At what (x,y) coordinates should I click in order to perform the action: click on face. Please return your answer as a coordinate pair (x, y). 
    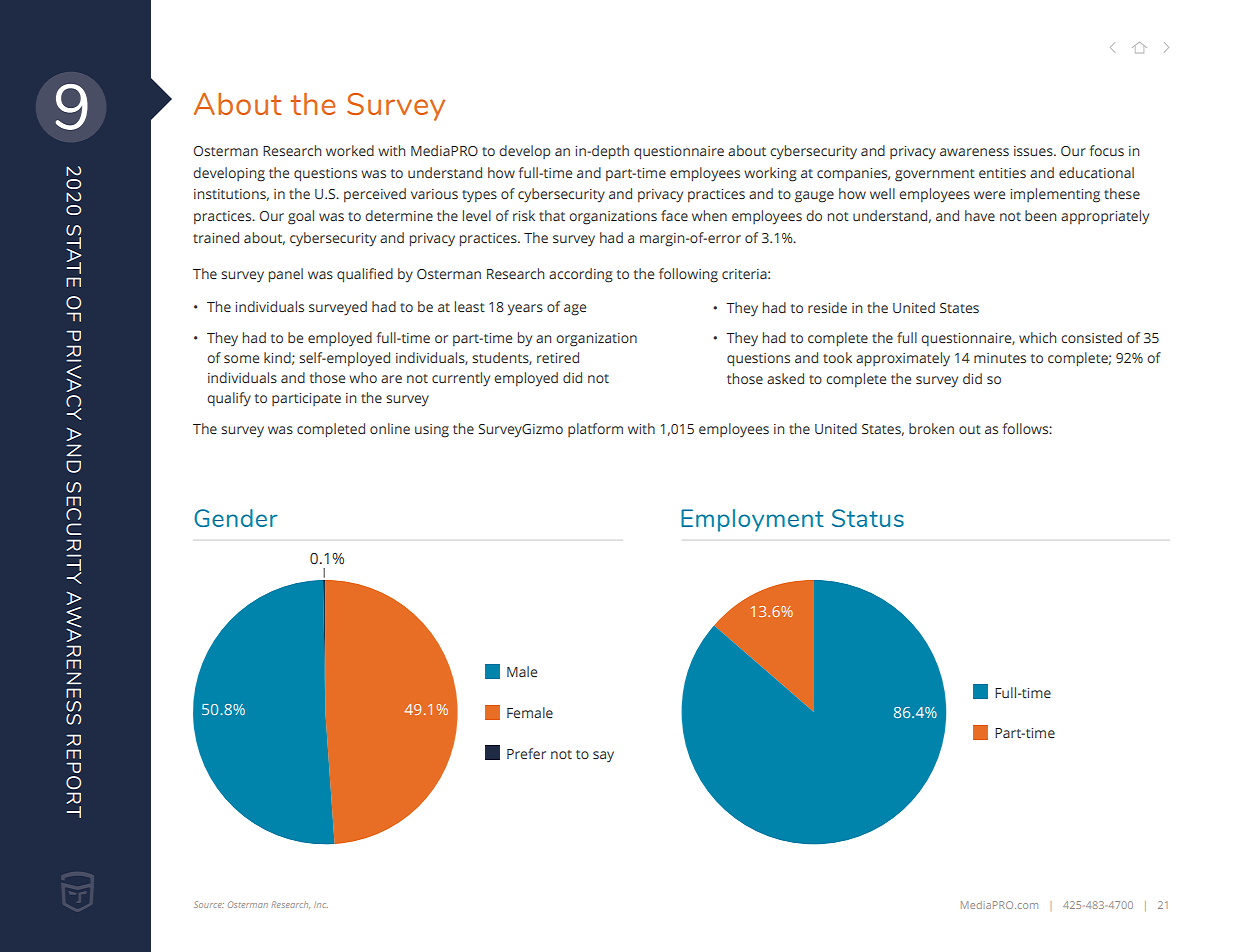
    Looking at the image, I should click on (674, 215).
